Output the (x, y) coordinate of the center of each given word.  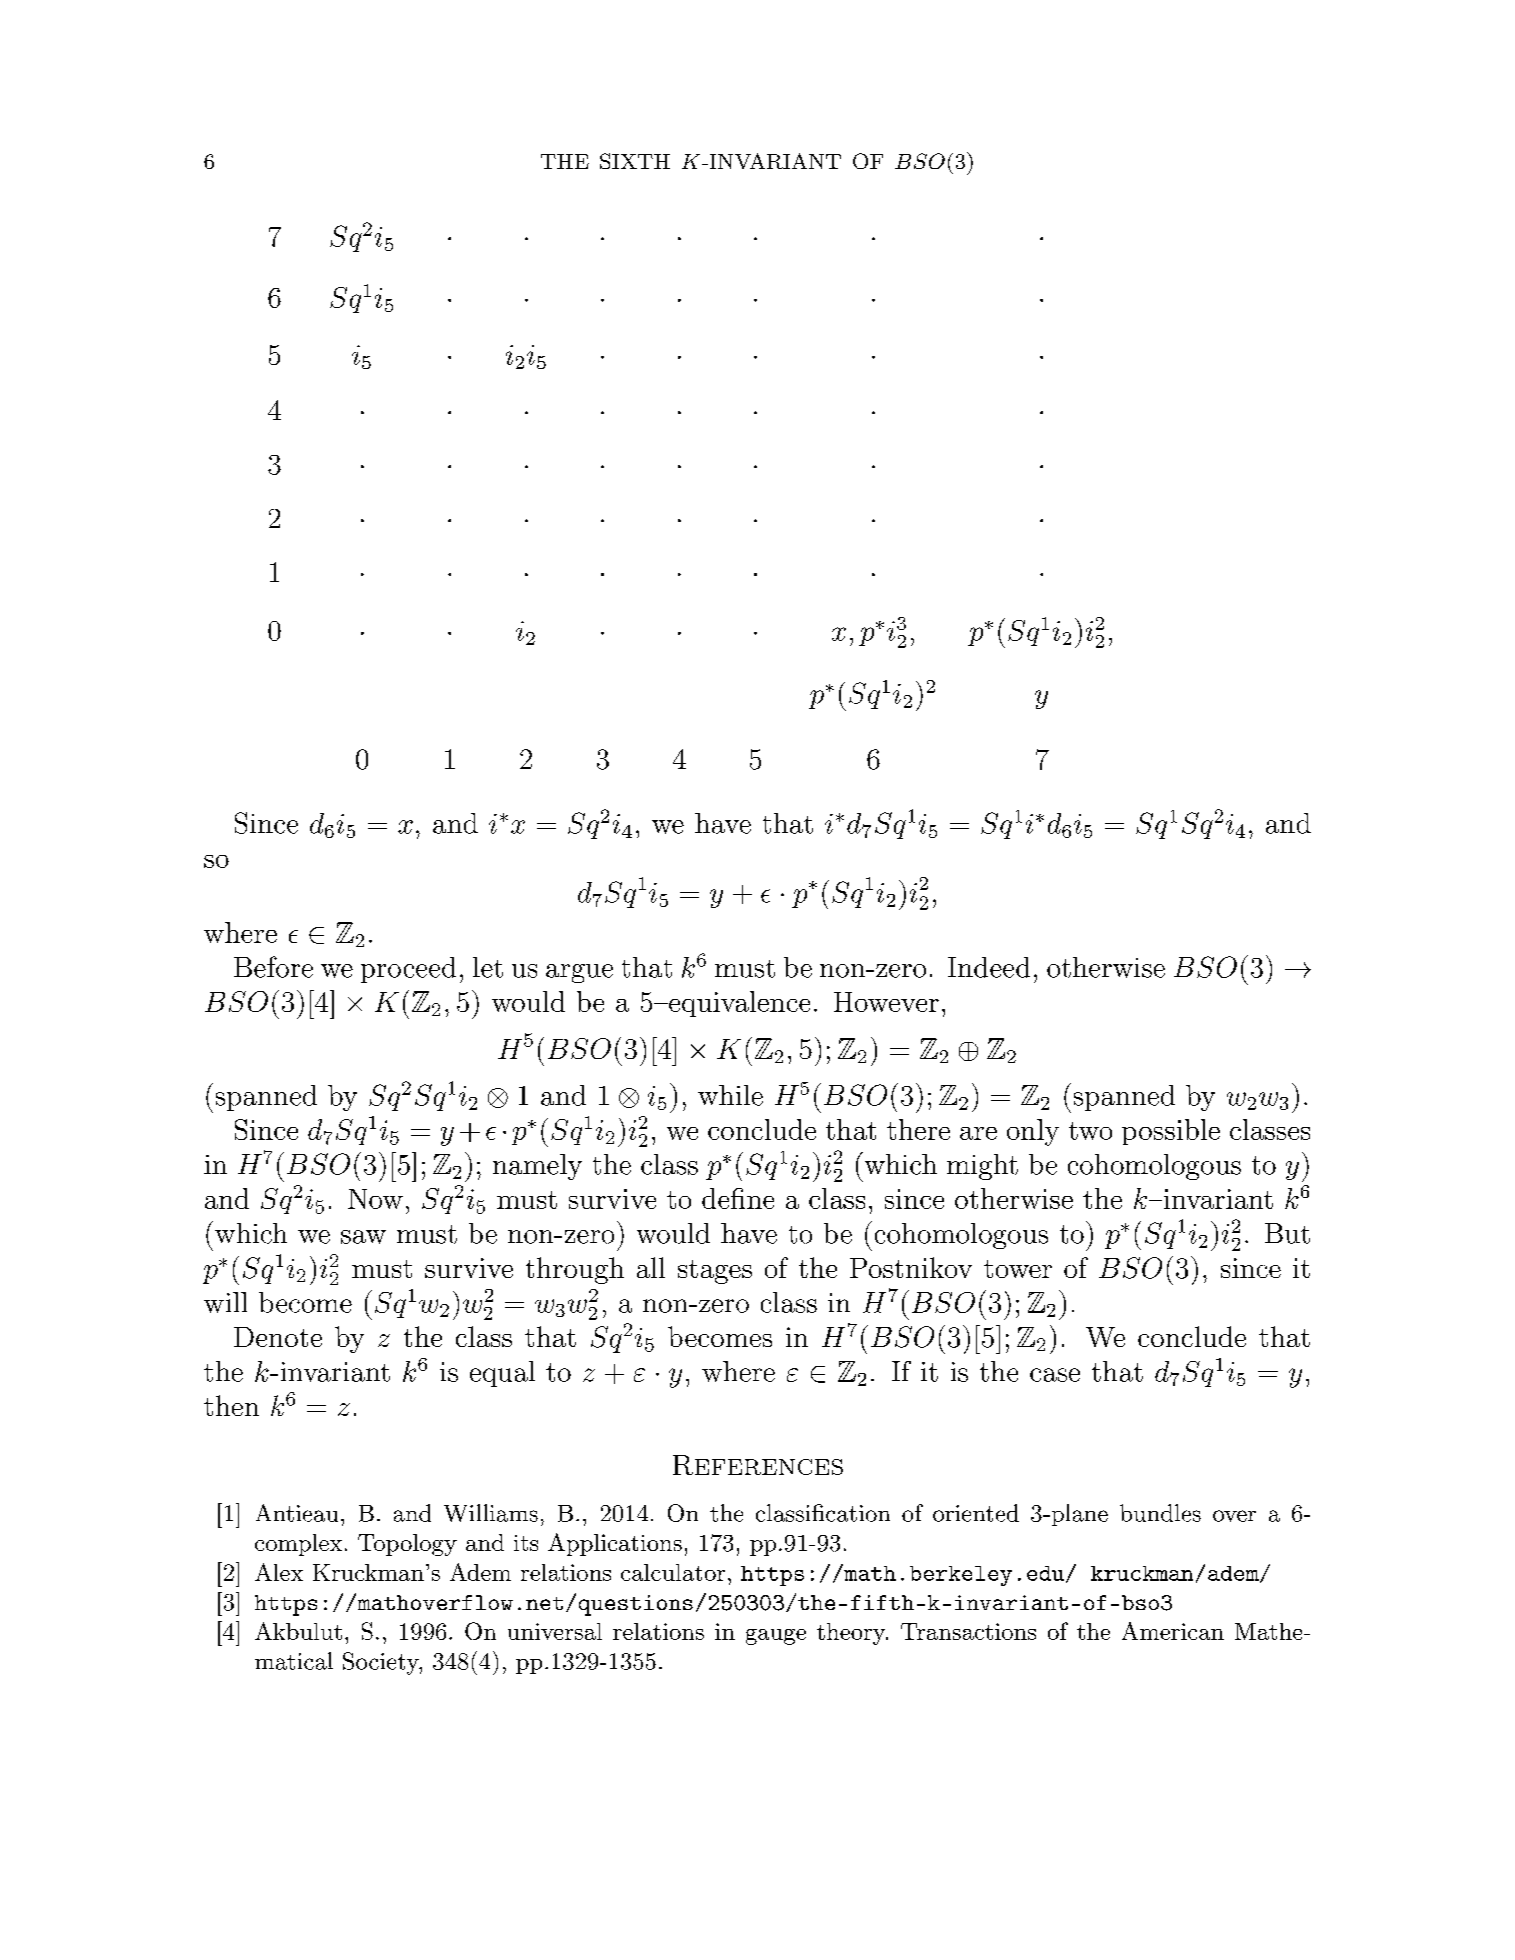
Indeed (989, 967)
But (1287, 1233)
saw (363, 1237)
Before (273, 967)
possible (1171, 1132)
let (488, 967)
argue (579, 973)
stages (715, 1272)
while (730, 1095)
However (886, 1002)
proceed (408, 970)
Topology (407, 1545)
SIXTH (635, 161)
